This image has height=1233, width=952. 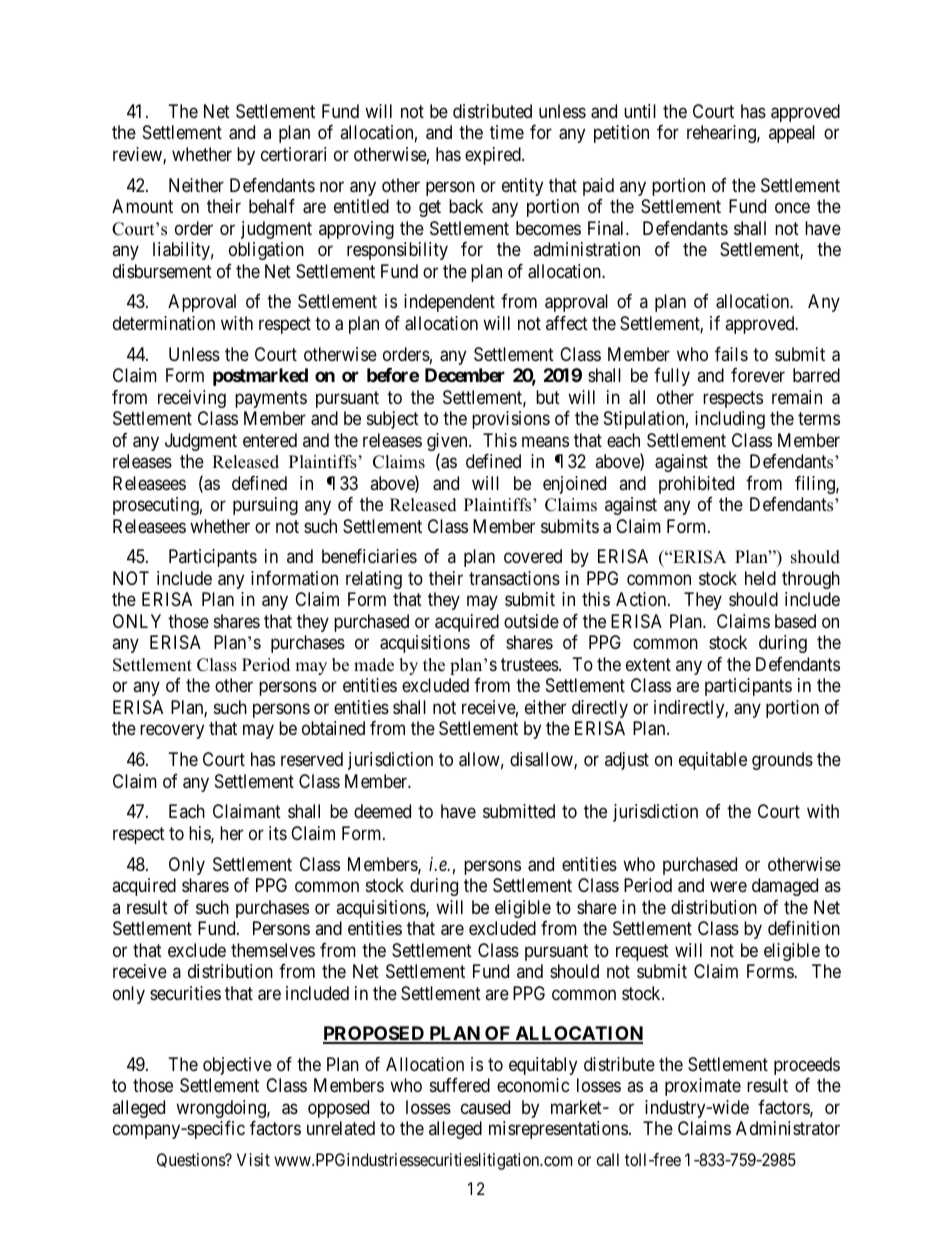 I want to click on recovery, so click(x=172, y=732).
